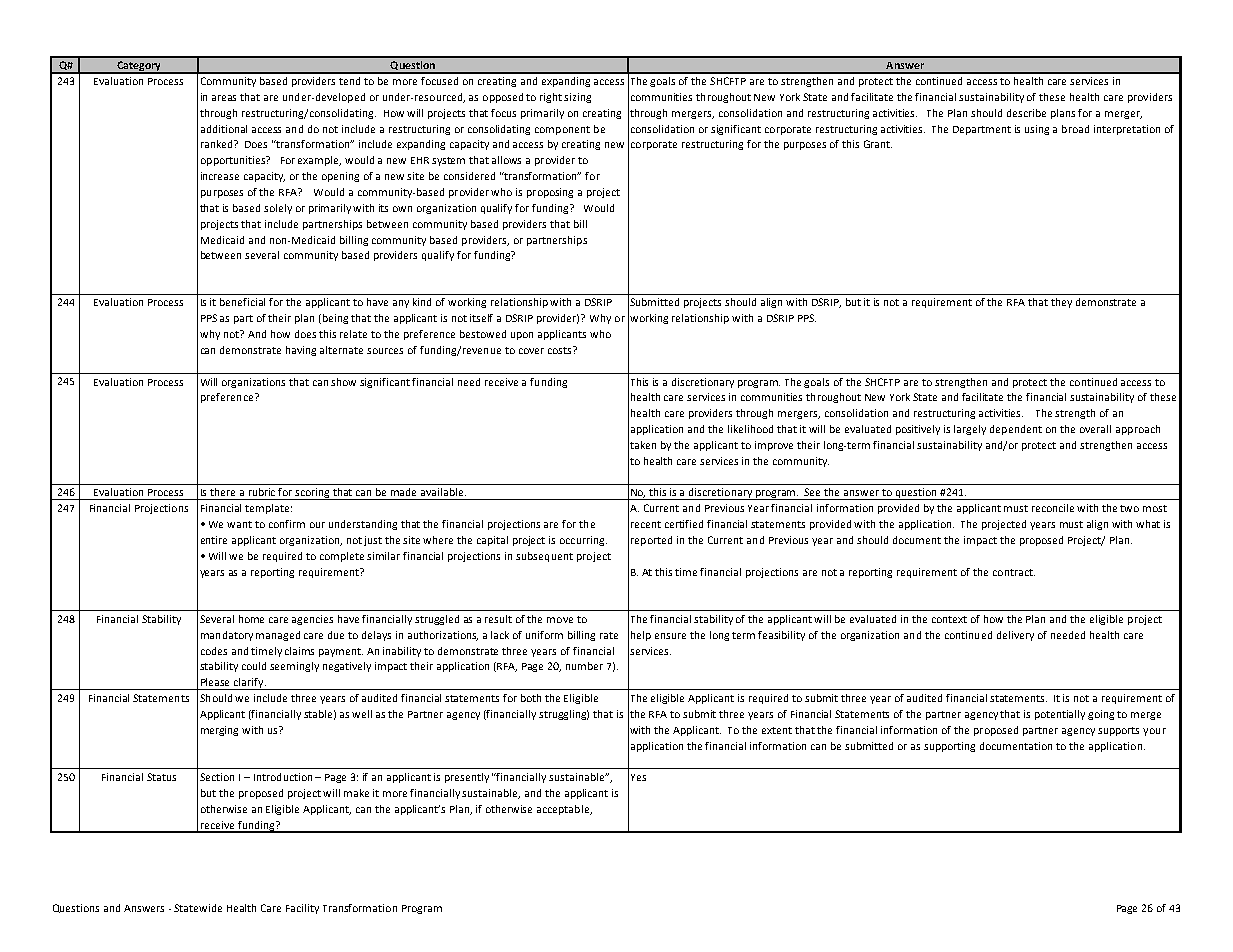  What do you see at coordinates (1061, 303) in the document?
I see `they` at bounding box center [1061, 303].
